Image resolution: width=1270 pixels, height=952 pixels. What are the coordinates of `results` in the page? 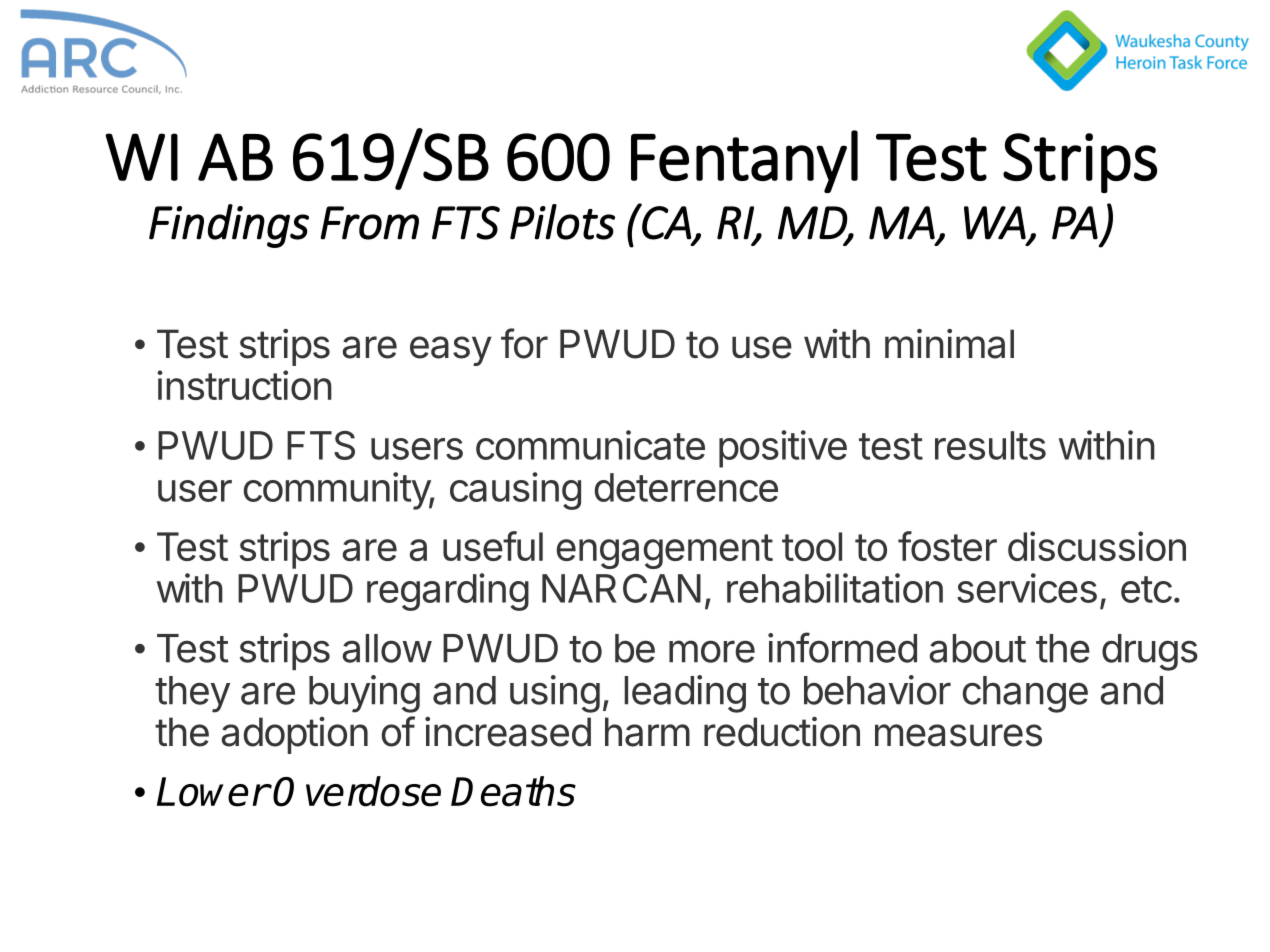 It's located at (990, 445).
